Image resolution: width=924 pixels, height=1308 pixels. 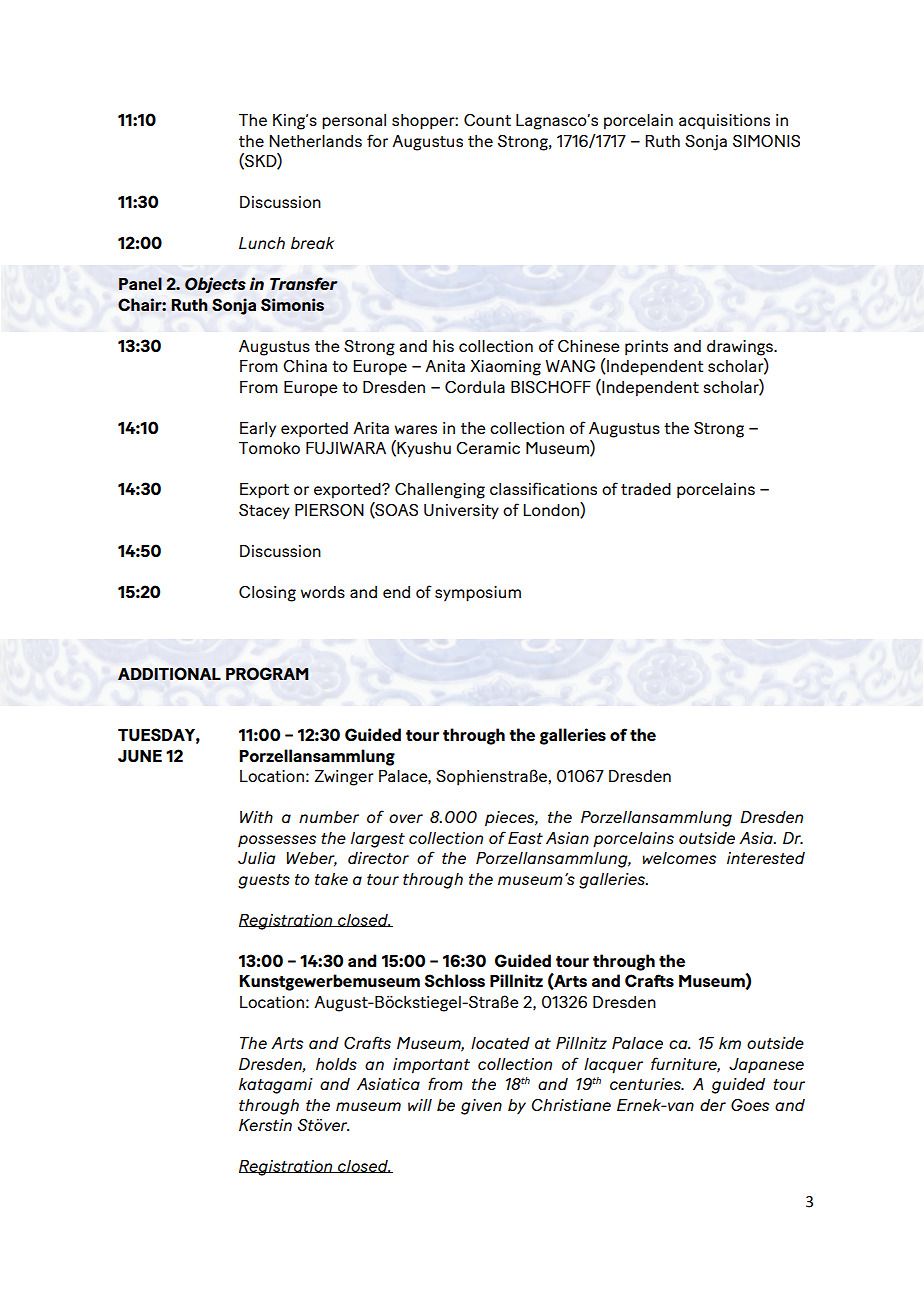 I want to click on over, so click(x=406, y=818).
